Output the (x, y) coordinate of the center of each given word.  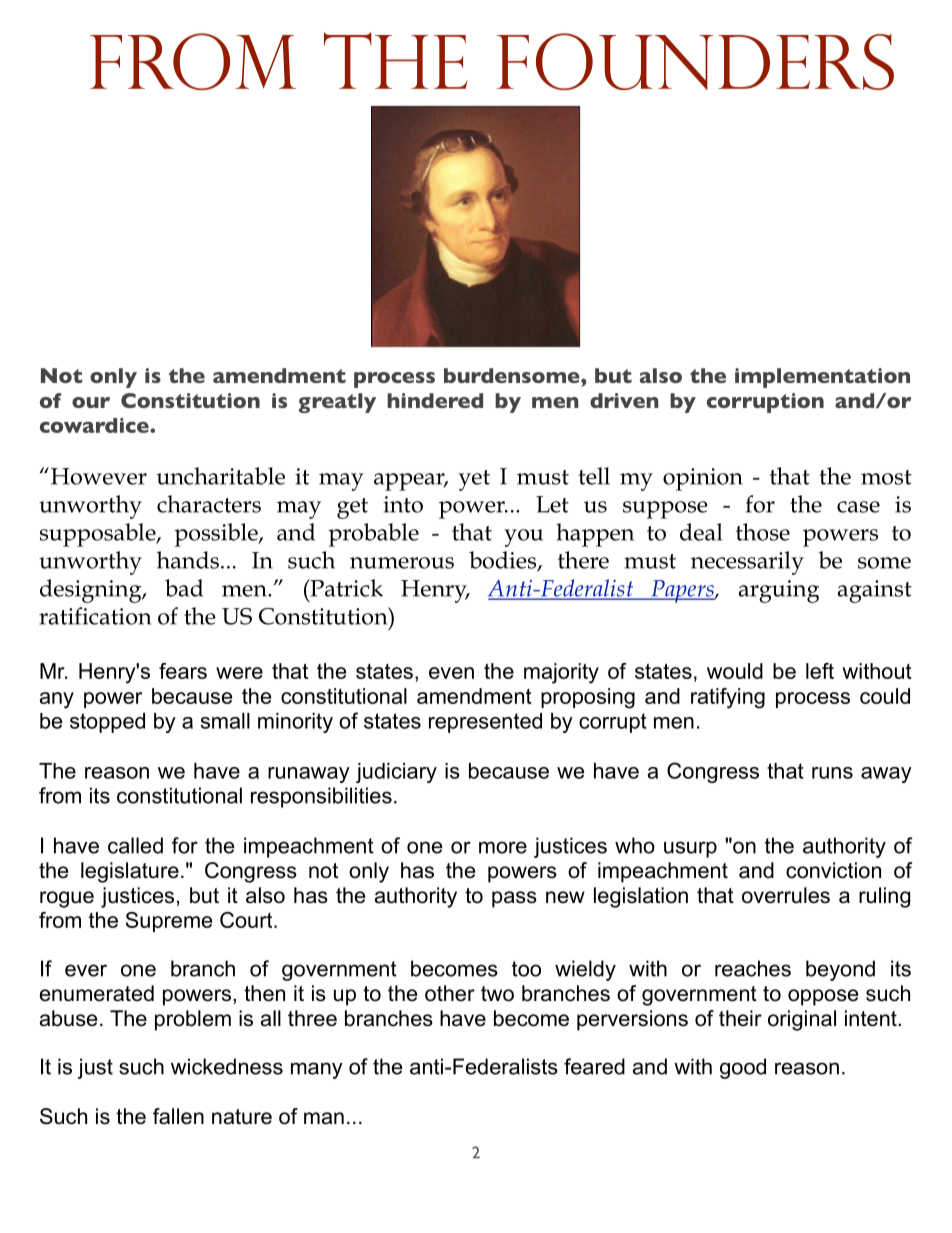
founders (695, 61)
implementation (822, 378)
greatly (337, 403)
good (743, 1068)
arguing (779, 591)
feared (594, 1066)
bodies (504, 561)
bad (184, 588)
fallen (178, 1116)
